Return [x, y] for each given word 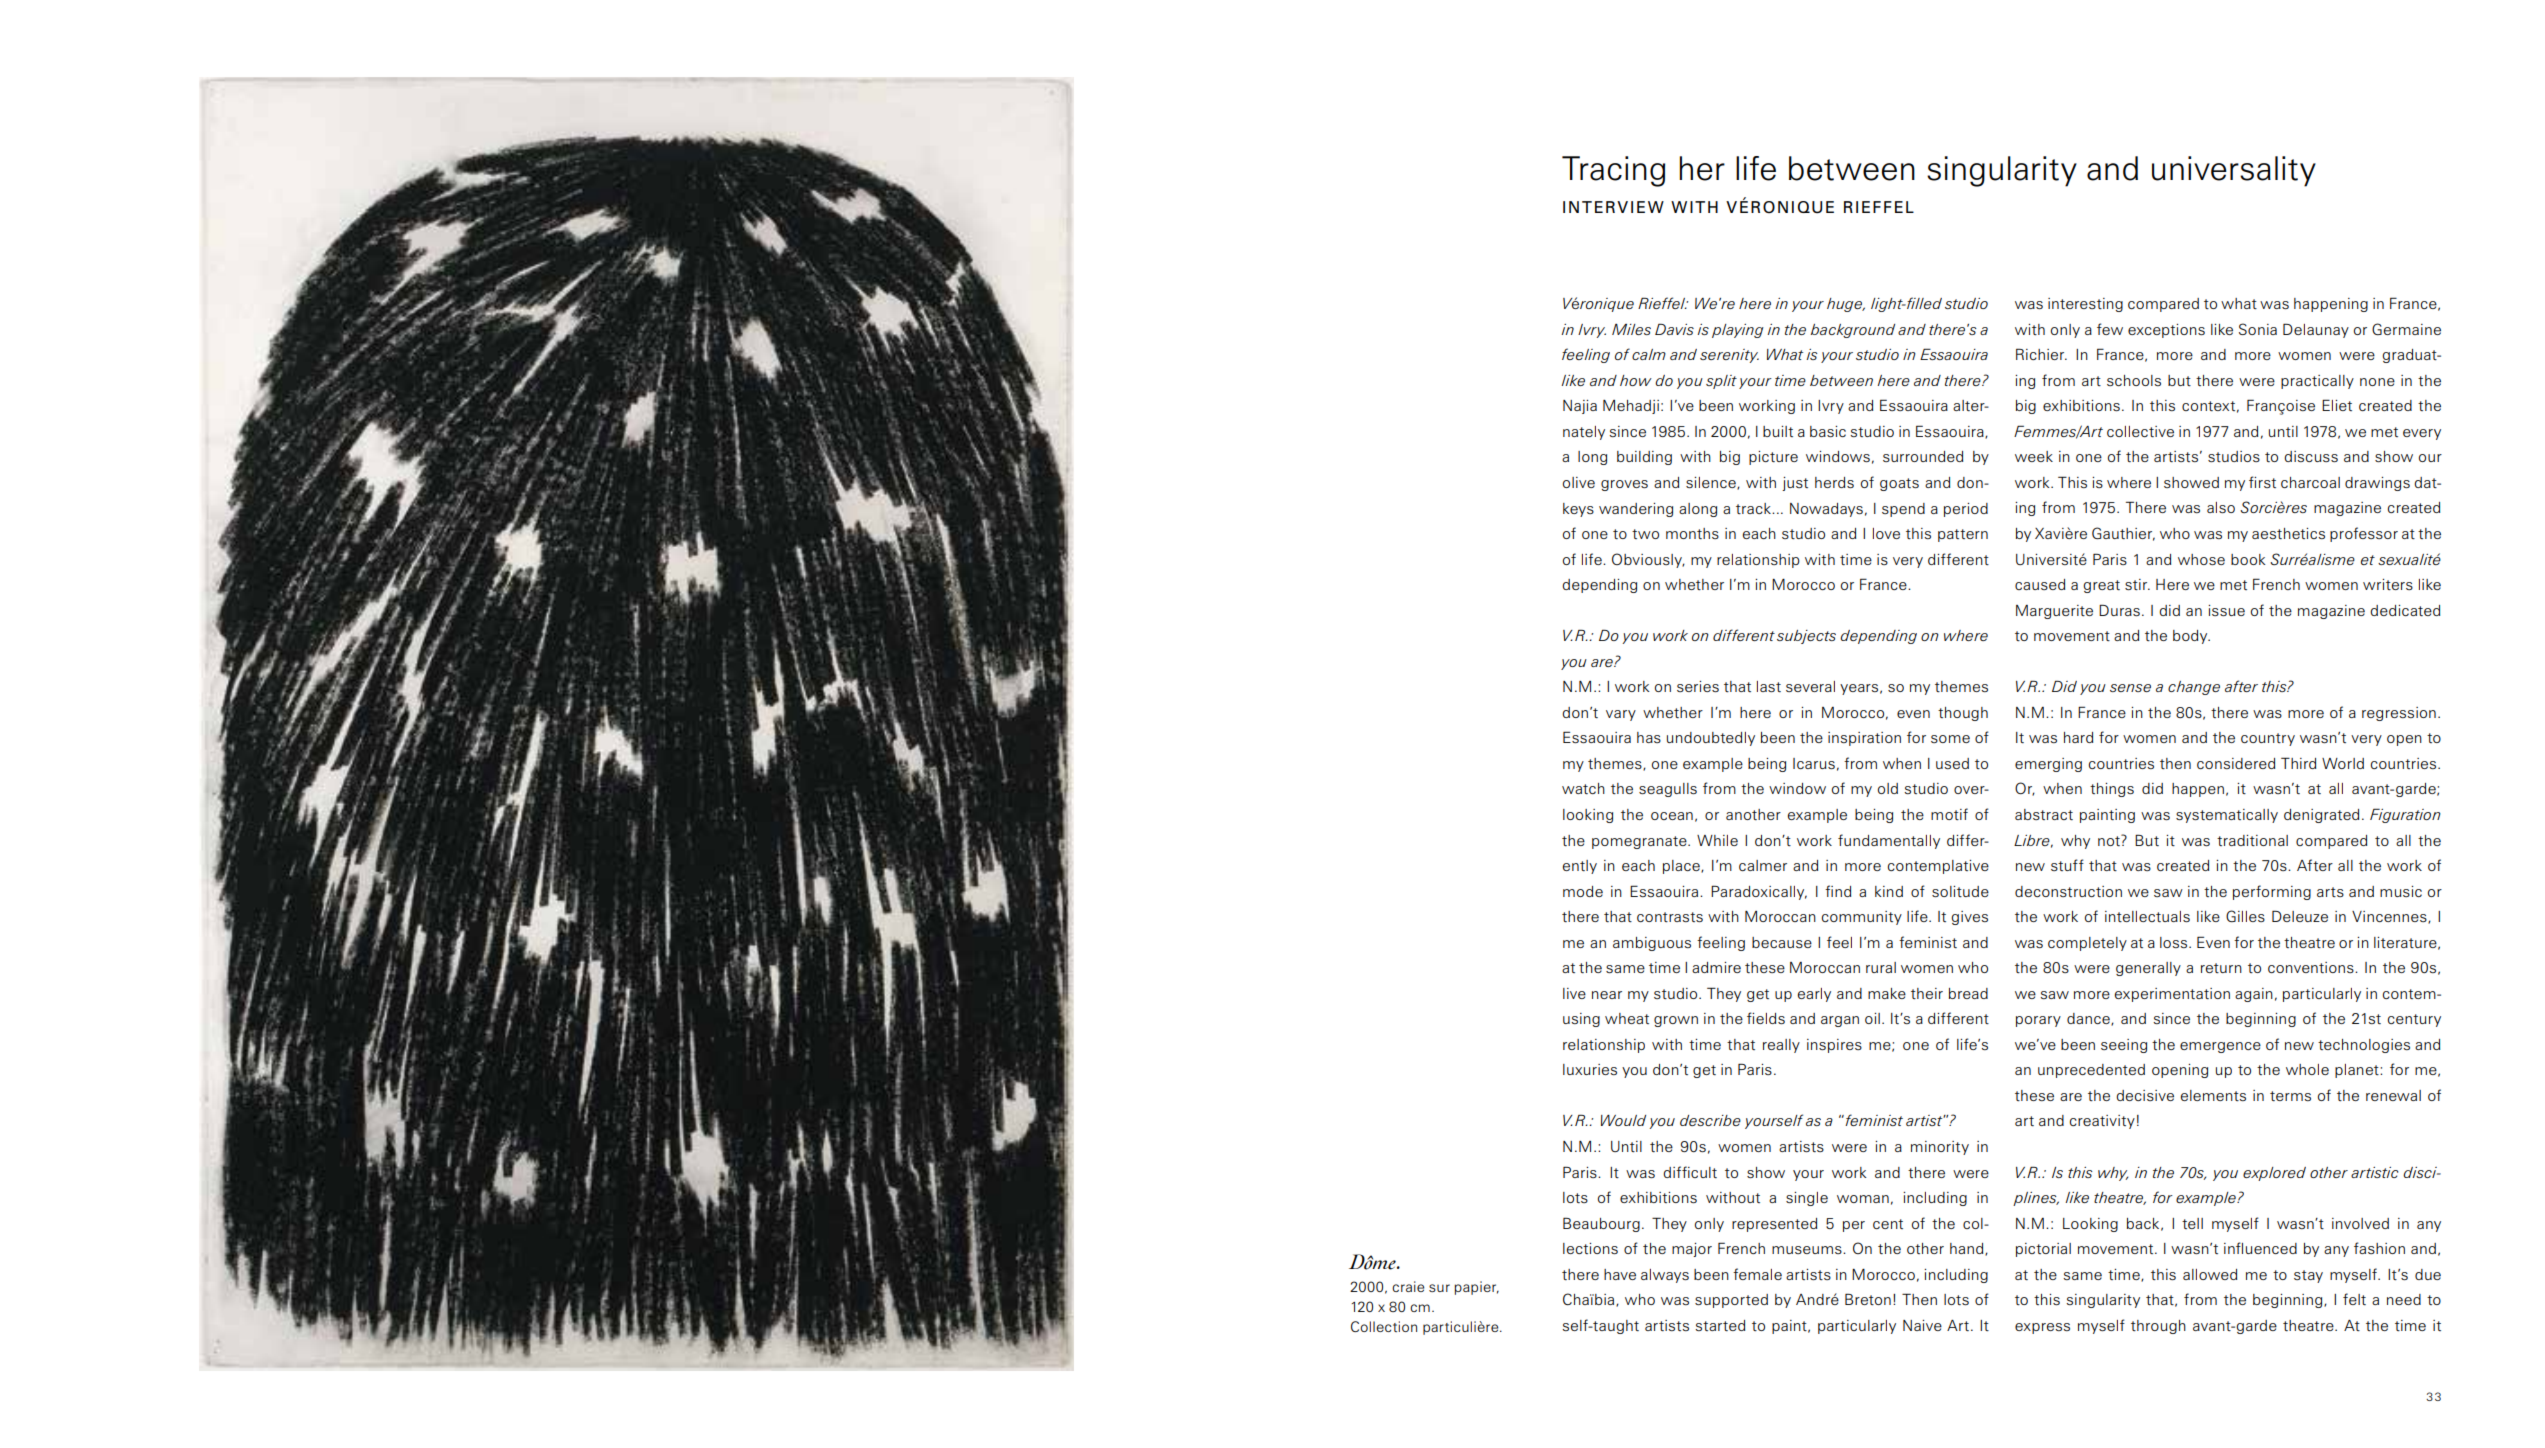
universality [2234, 171]
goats [1899, 484]
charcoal [2310, 482]
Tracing [1613, 171]
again [2254, 995]
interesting [2085, 305]
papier [1476, 1288]
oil [1872, 1018]
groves [1624, 485]
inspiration [1864, 739]
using [1581, 1020]
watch [1583, 788]
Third [2298, 763]
